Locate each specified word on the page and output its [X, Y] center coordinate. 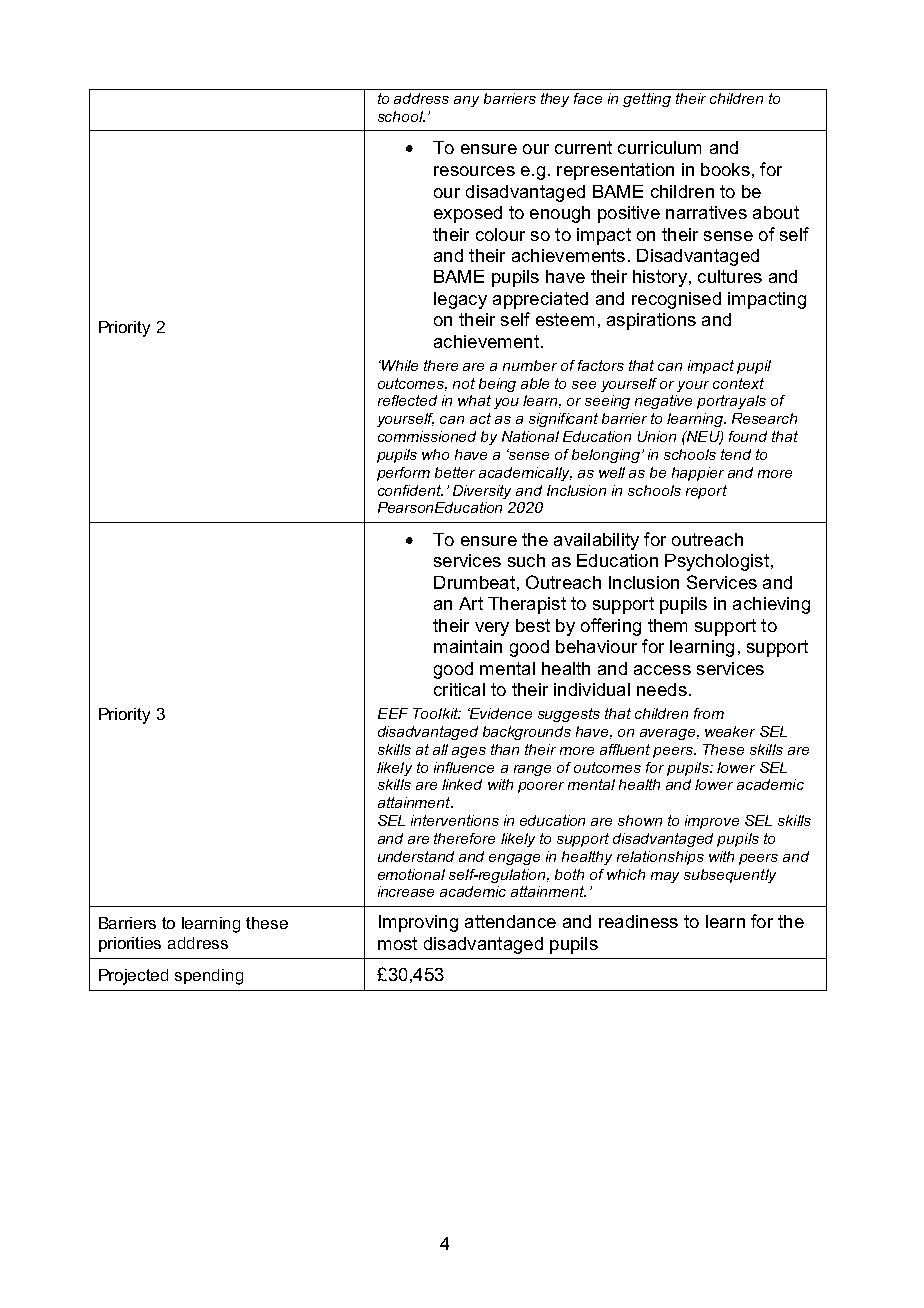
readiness [638, 921]
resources [474, 171]
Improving [418, 923]
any [466, 101]
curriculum [659, 147]
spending [209, 977]
